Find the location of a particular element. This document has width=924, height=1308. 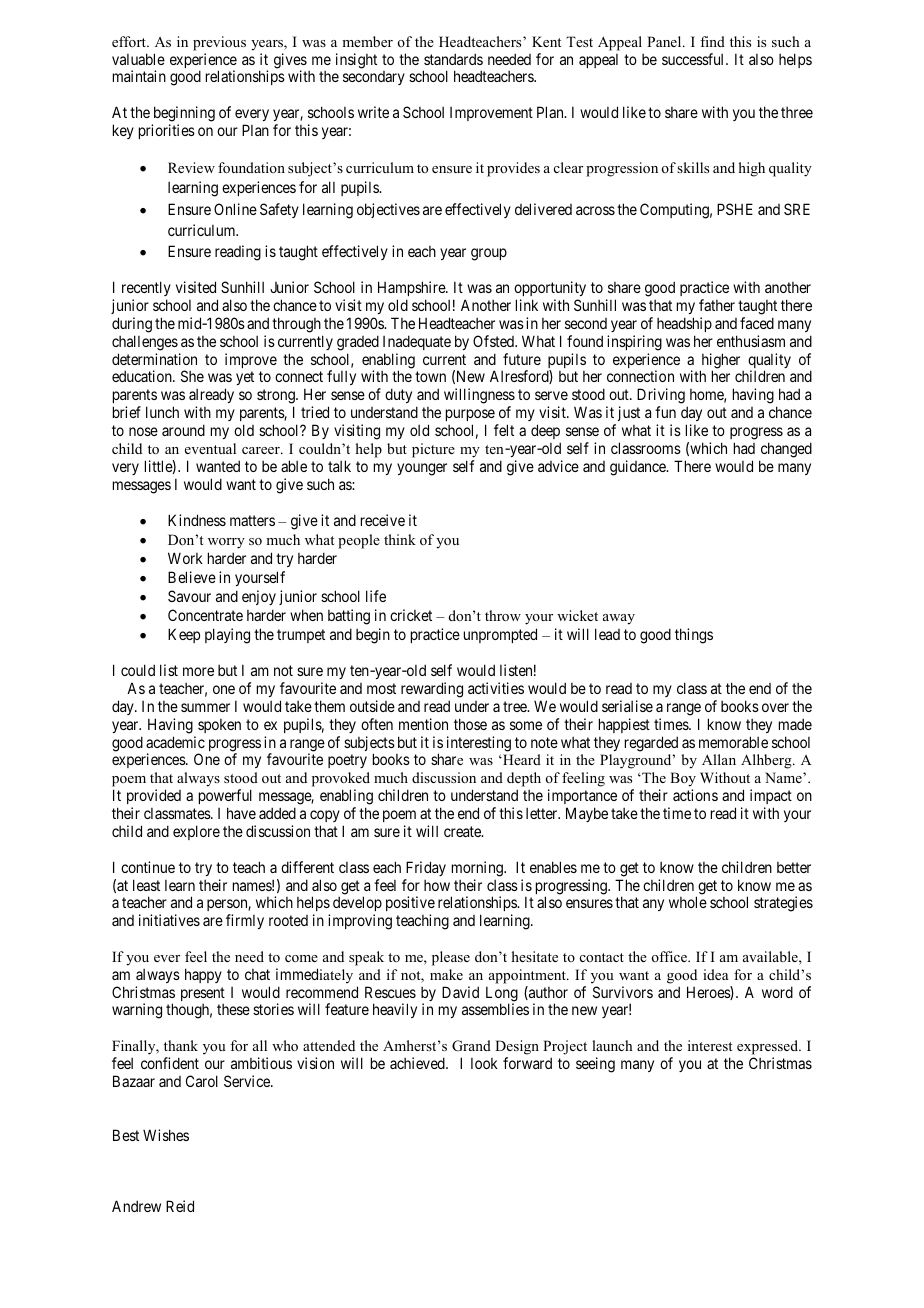

Reid is located at coordinates (180, 1206).
